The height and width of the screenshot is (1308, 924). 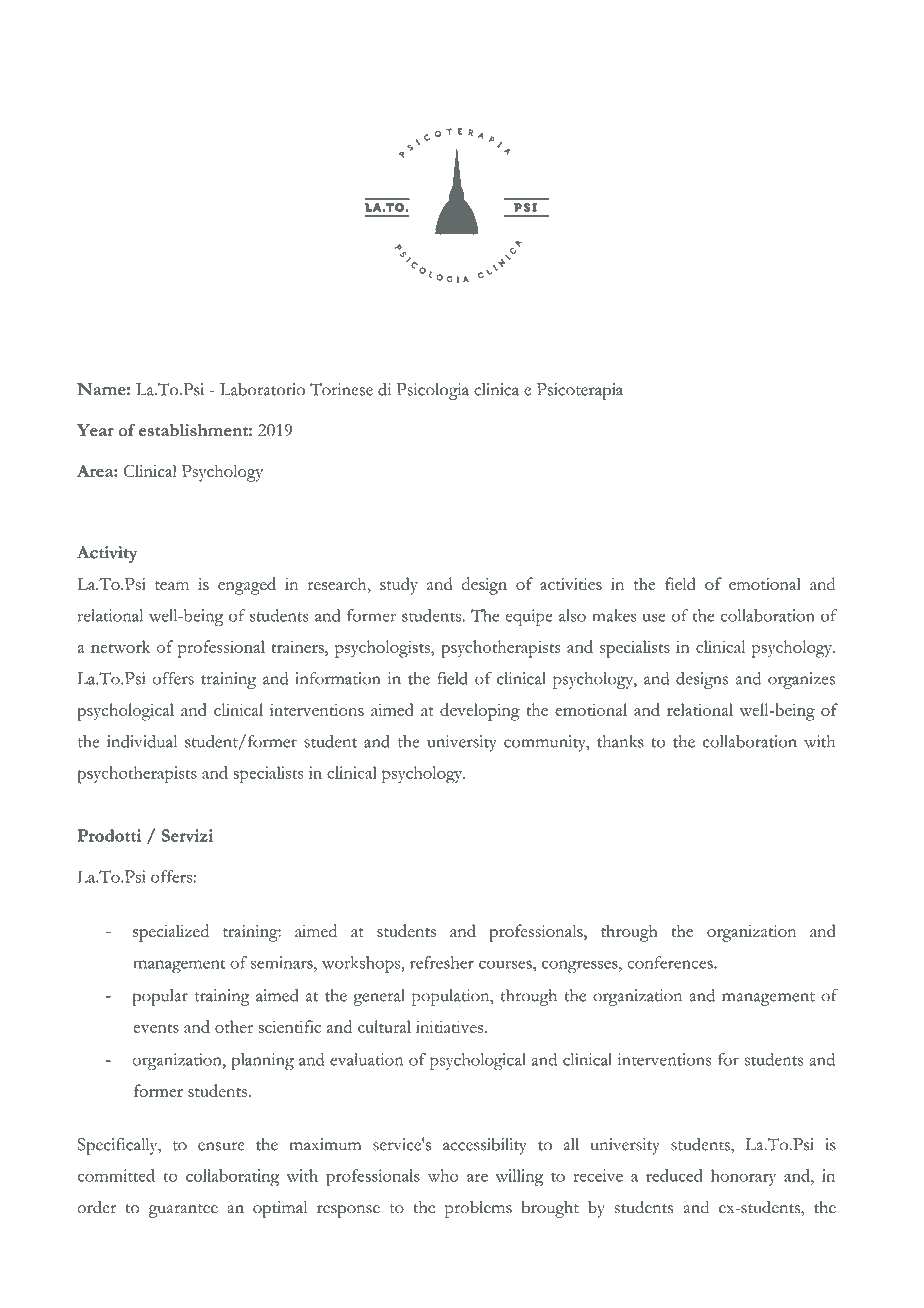 I want to click on network, so click(x=120, y=646).
